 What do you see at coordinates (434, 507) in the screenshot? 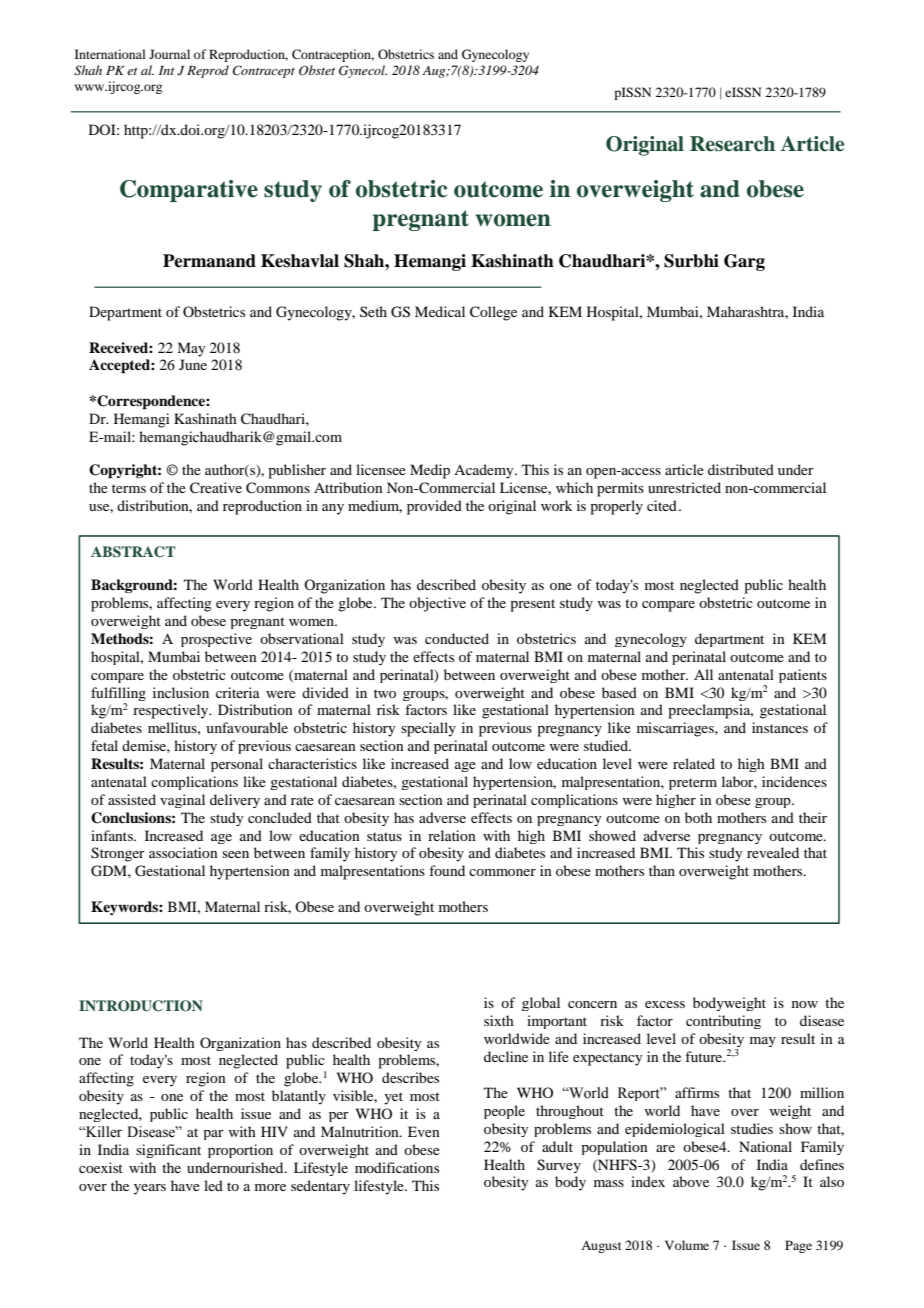
I see `provided` at bounding box center [434, 507].
